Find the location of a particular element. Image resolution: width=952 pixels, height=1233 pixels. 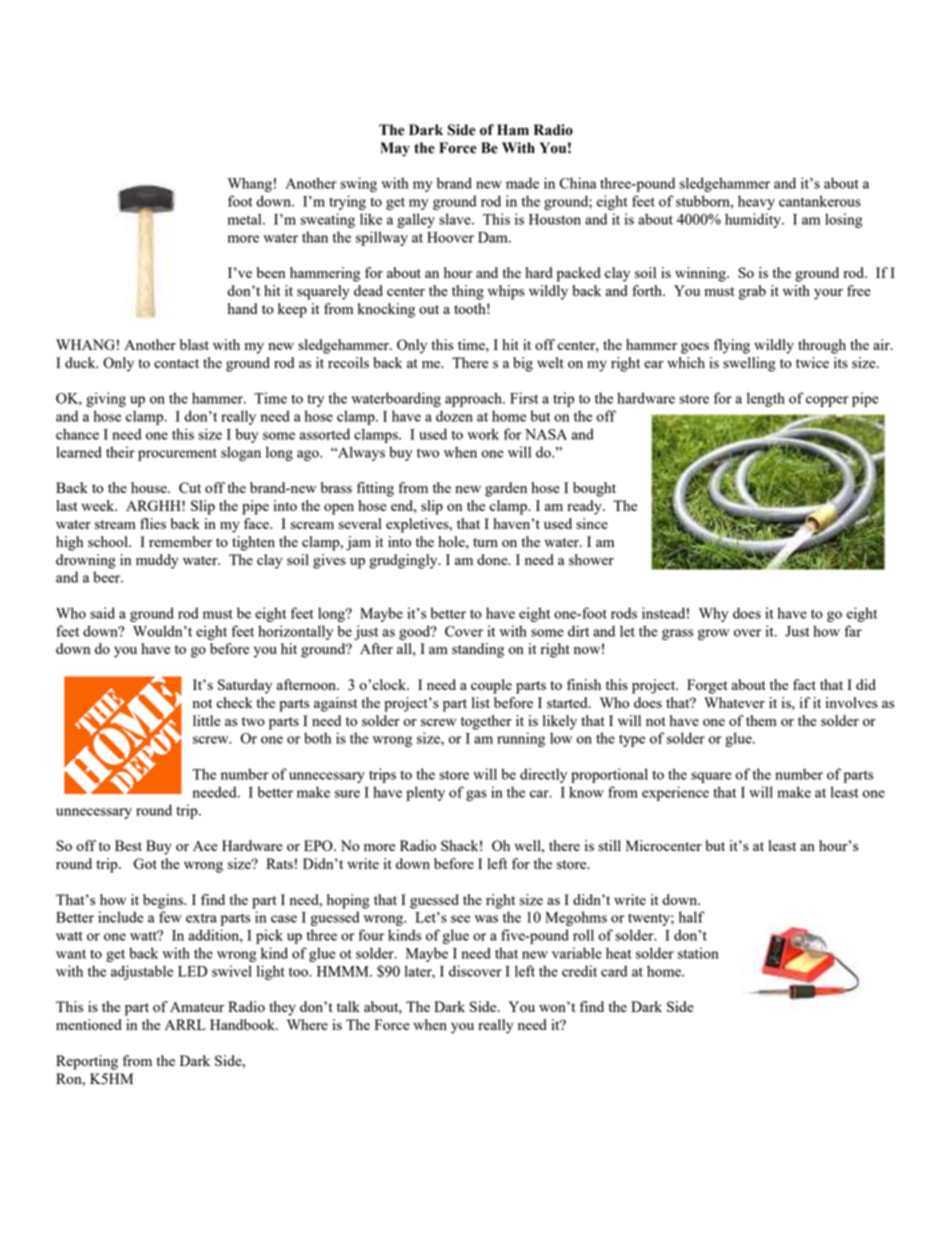

Best is located at coordinates (128, 845).
